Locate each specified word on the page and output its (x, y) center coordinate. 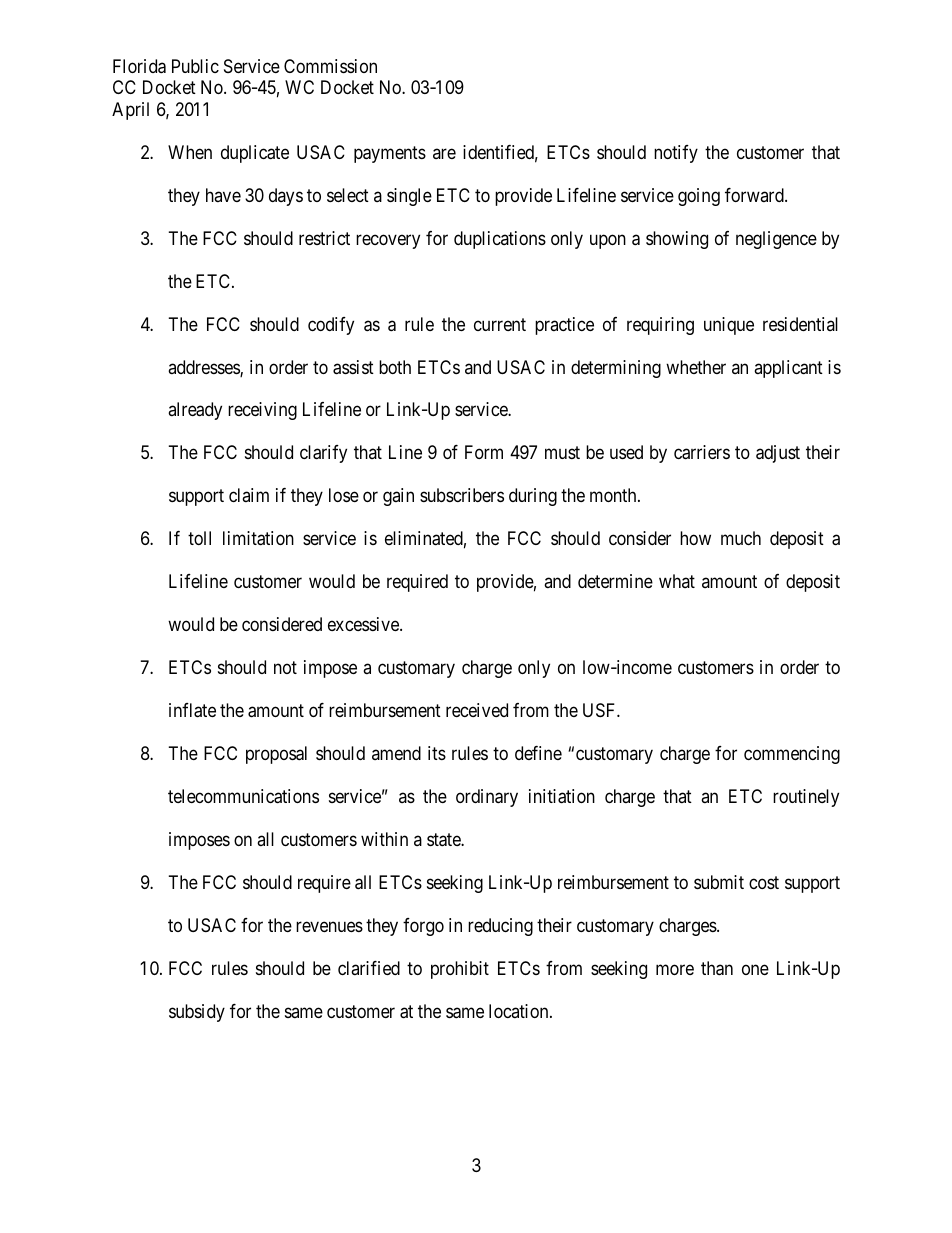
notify (676, 154)
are (444, 153)
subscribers (462, 495)
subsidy (197, 1013)
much (741, 538)
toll (199, 538)
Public (195, 66)
